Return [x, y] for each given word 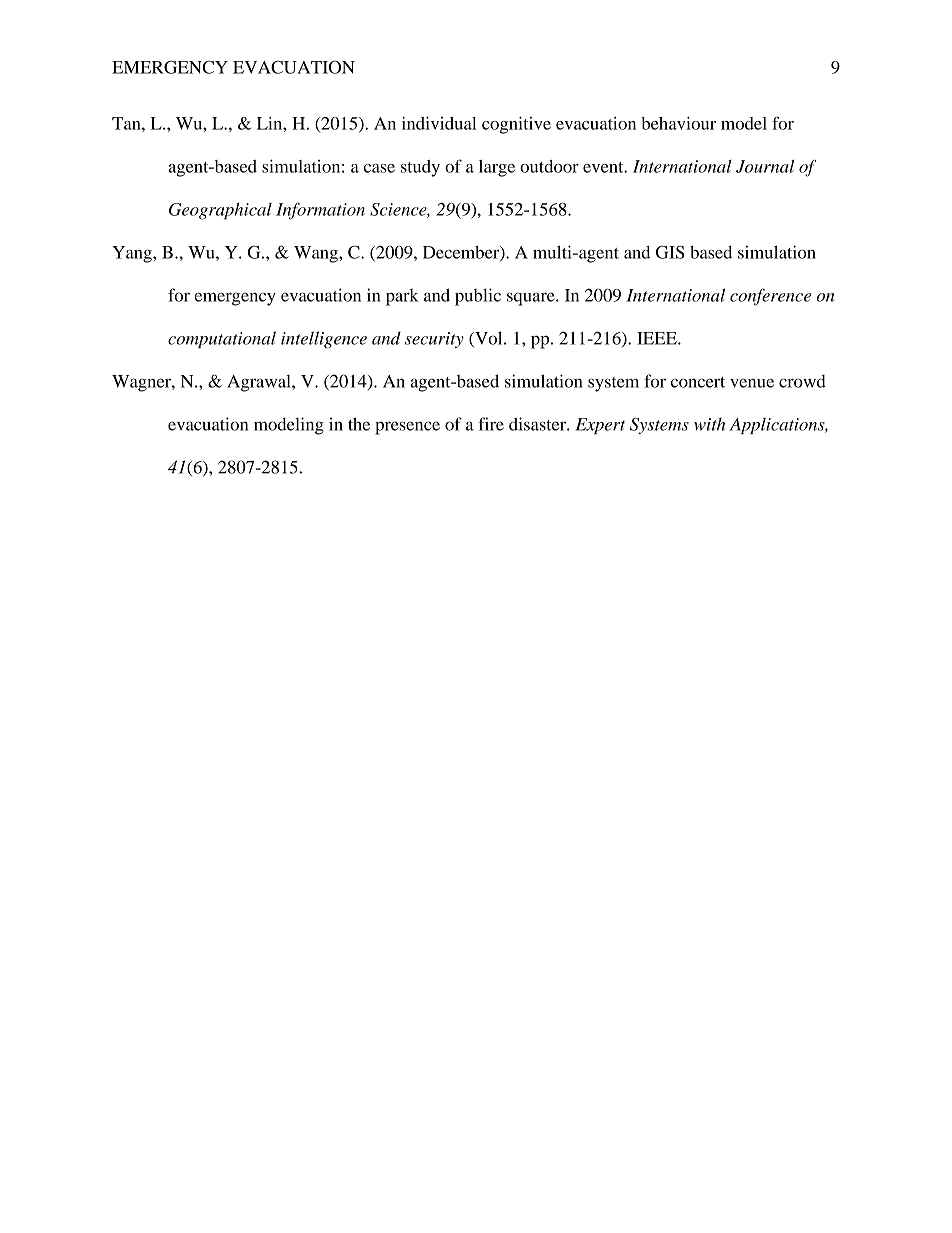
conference [770, 297]
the [359, 424]
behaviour [678, 123]
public [478, 297]
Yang [133, 254]
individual [439, 123]
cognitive [516, 125]
